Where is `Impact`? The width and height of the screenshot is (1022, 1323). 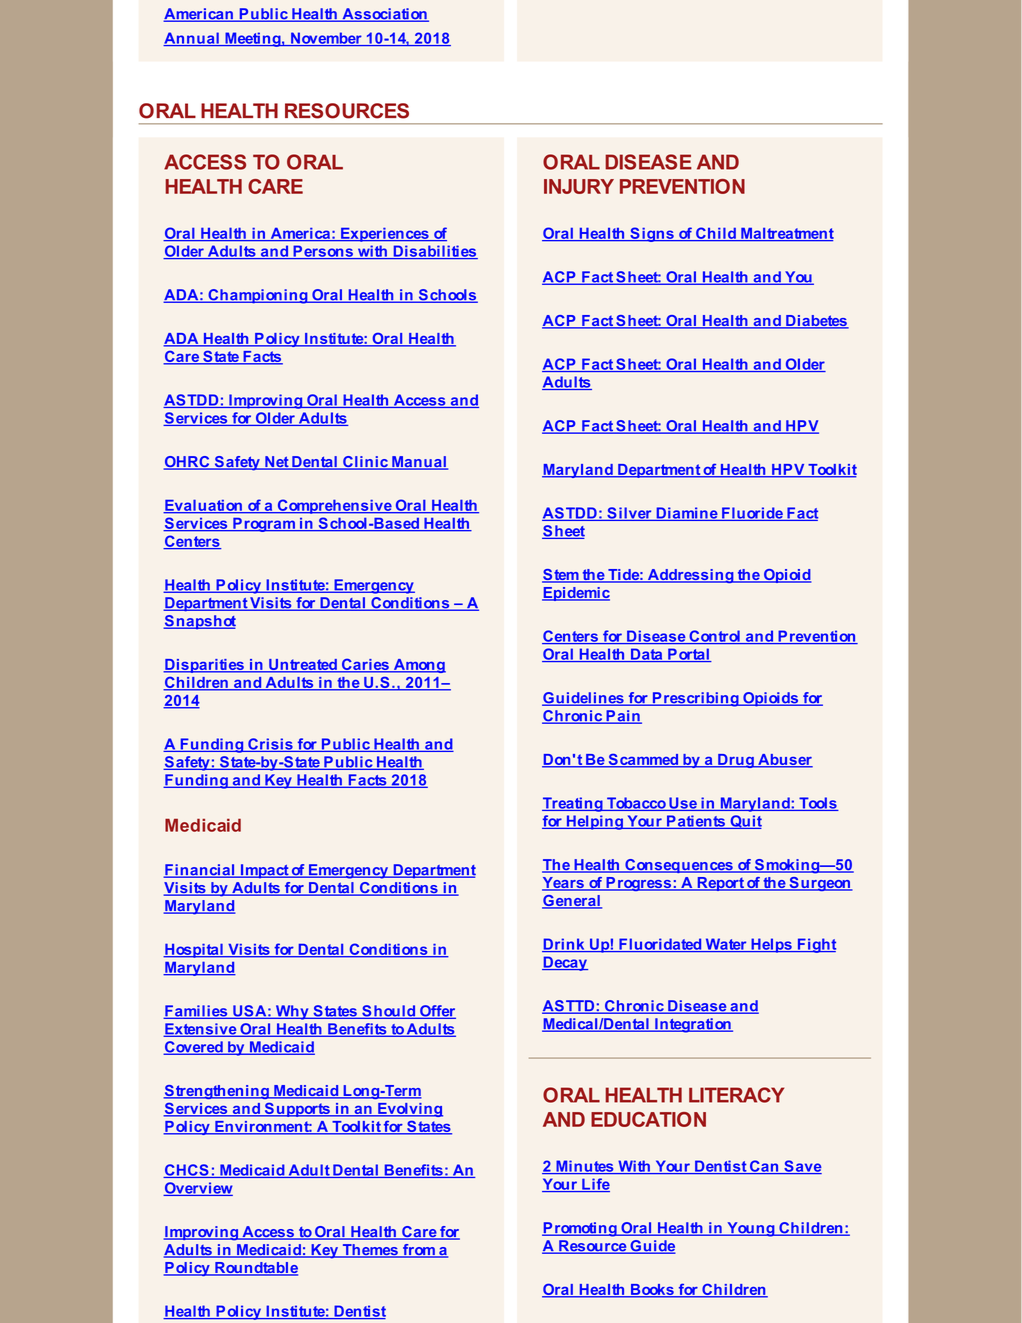 Impact is located at coordinates (264, 871).
